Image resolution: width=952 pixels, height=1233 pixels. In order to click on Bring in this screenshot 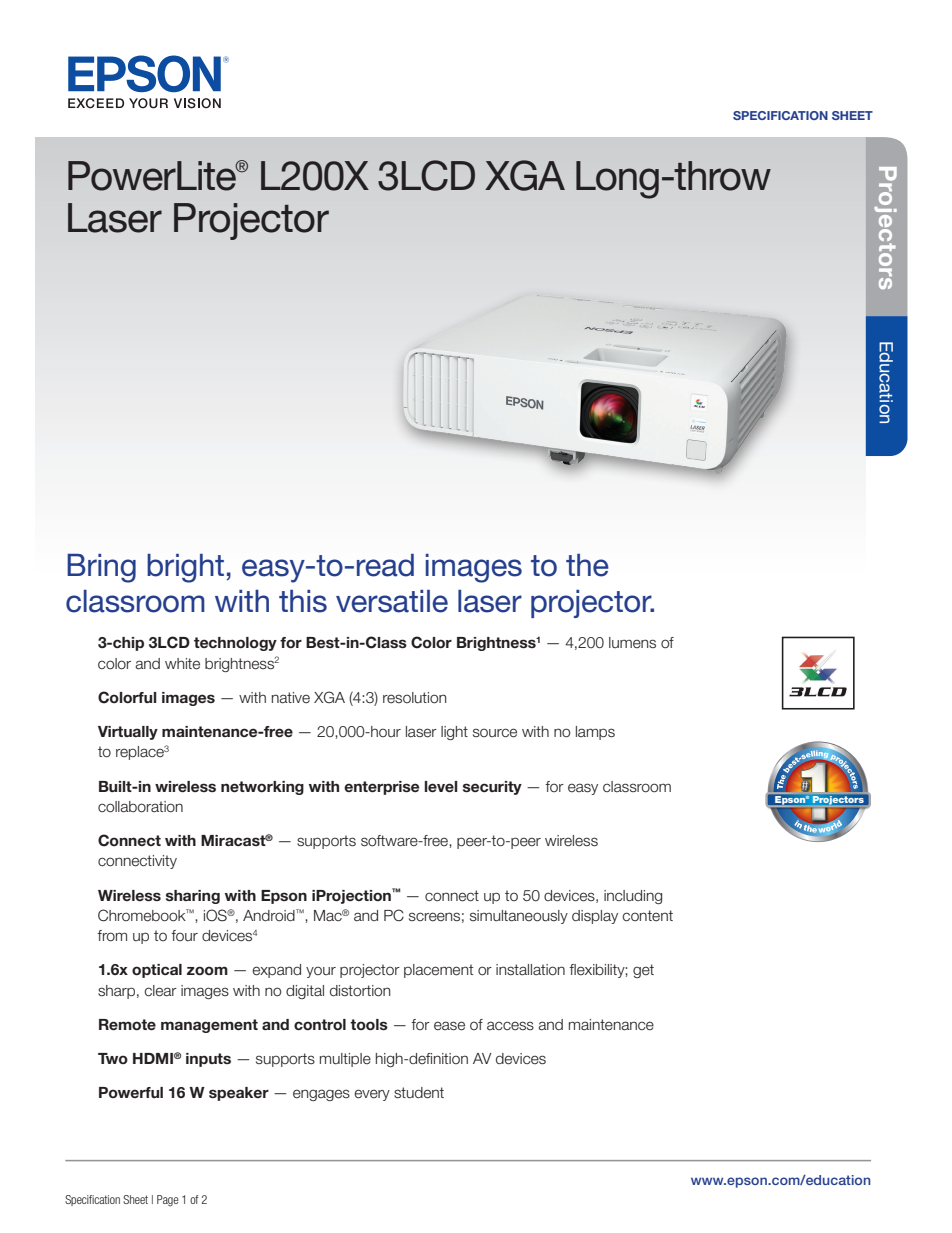, I will do `click(101, 568)`.
